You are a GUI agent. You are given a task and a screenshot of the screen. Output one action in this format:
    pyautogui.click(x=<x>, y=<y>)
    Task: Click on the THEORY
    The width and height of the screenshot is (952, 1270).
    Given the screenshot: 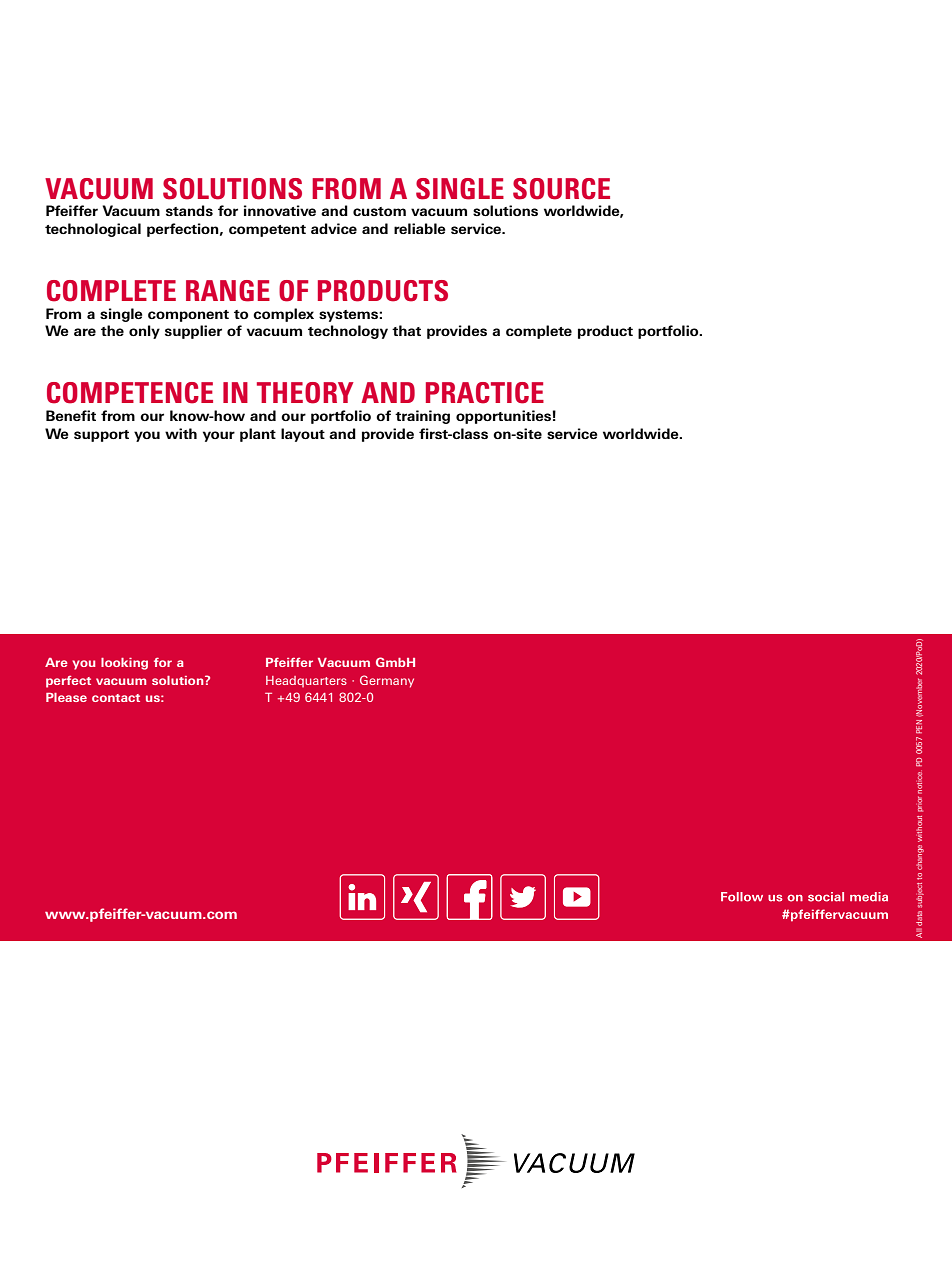 What is the action you would take?
    pyautogui.click(x=305, y=393)
